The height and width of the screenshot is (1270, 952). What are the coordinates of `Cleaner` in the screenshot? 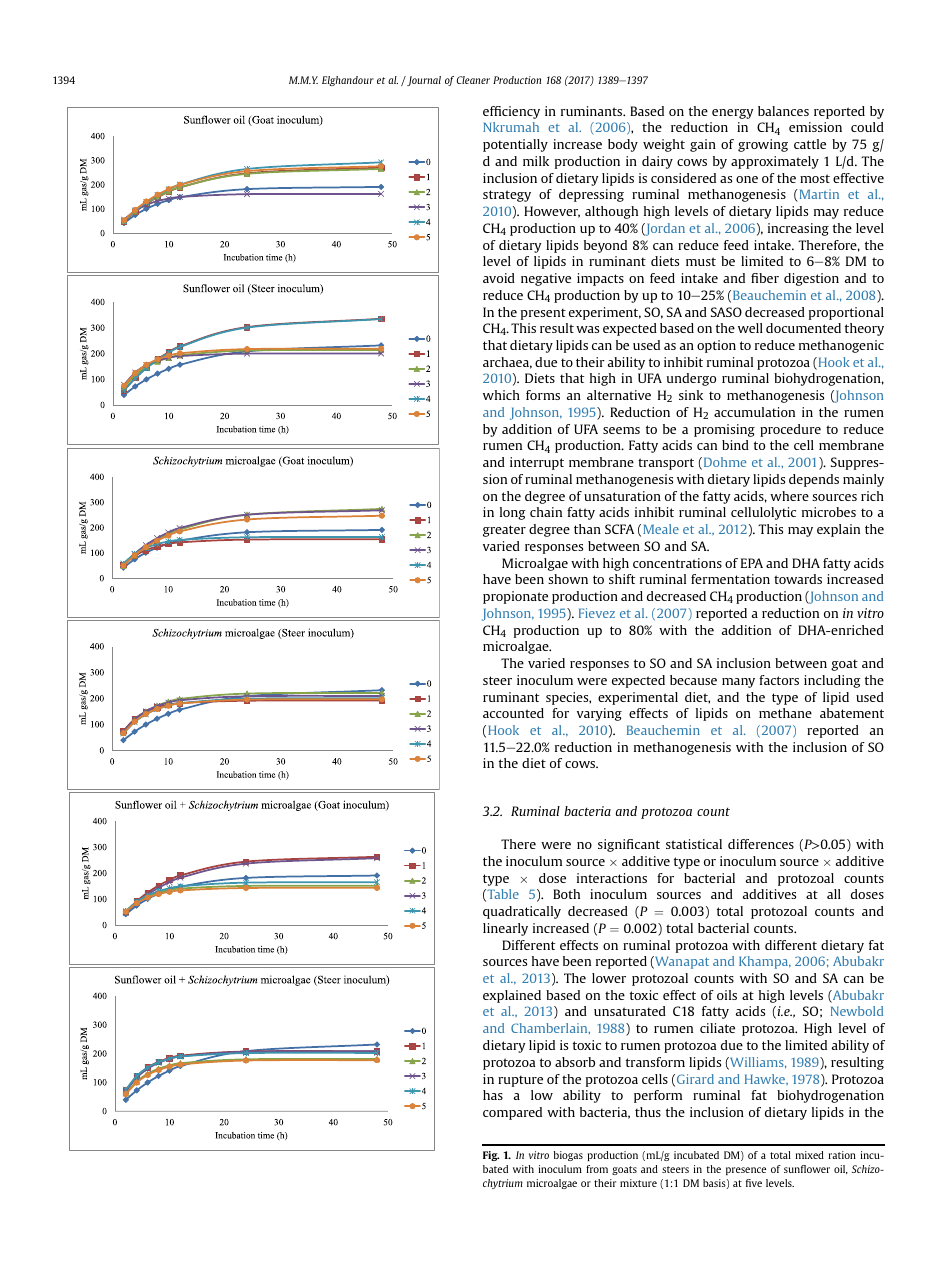 It's located at (473, 80).
